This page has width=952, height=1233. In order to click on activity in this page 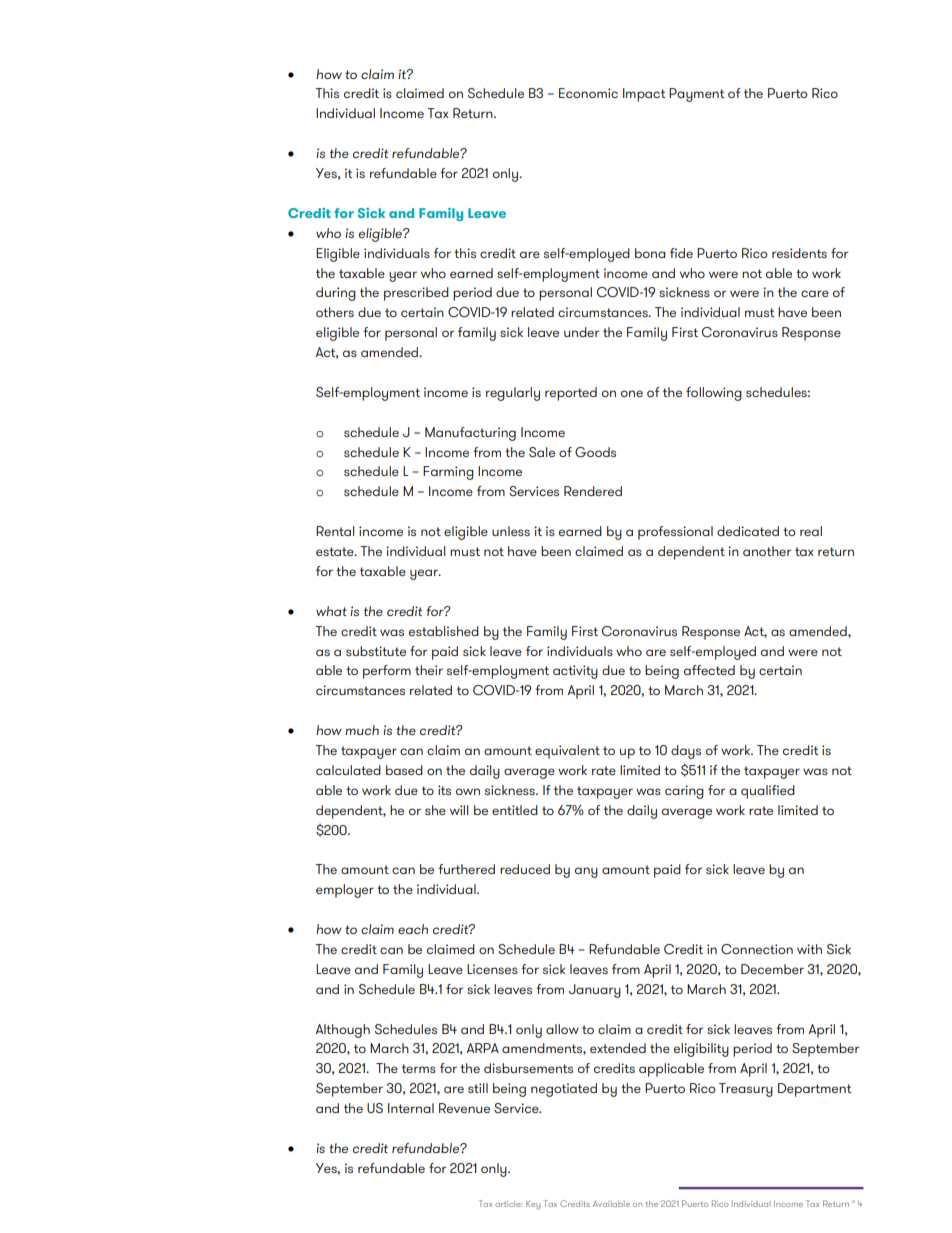, I will do `click(575, 672)`.
